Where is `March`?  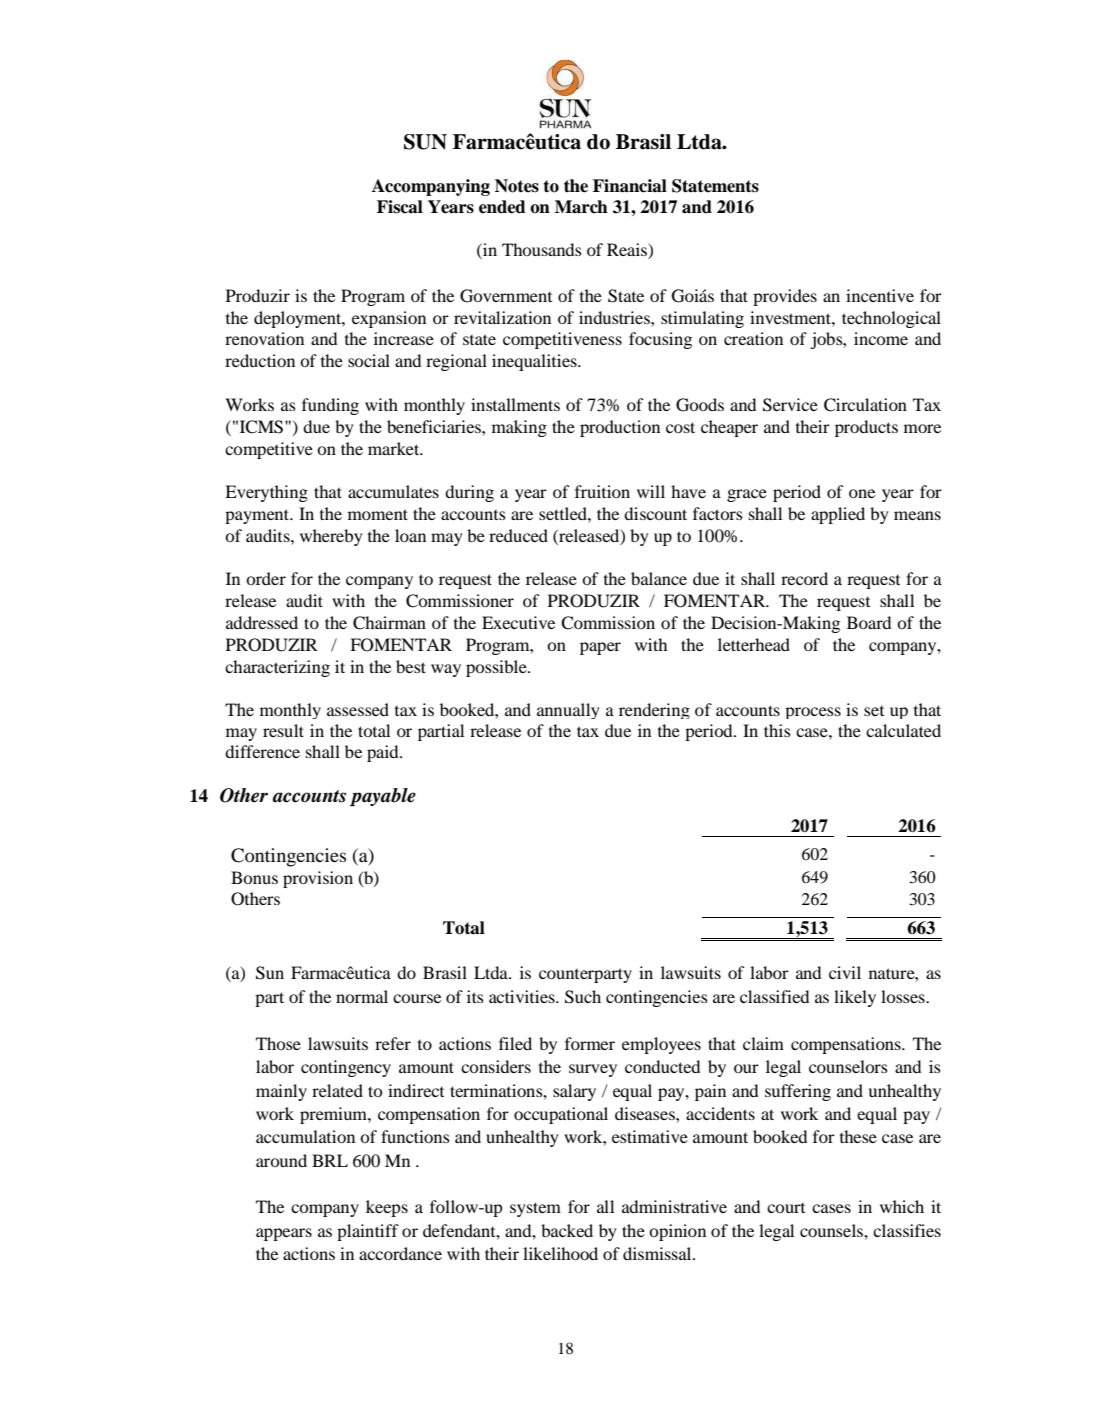
March is located at coordinates (581, 207).
